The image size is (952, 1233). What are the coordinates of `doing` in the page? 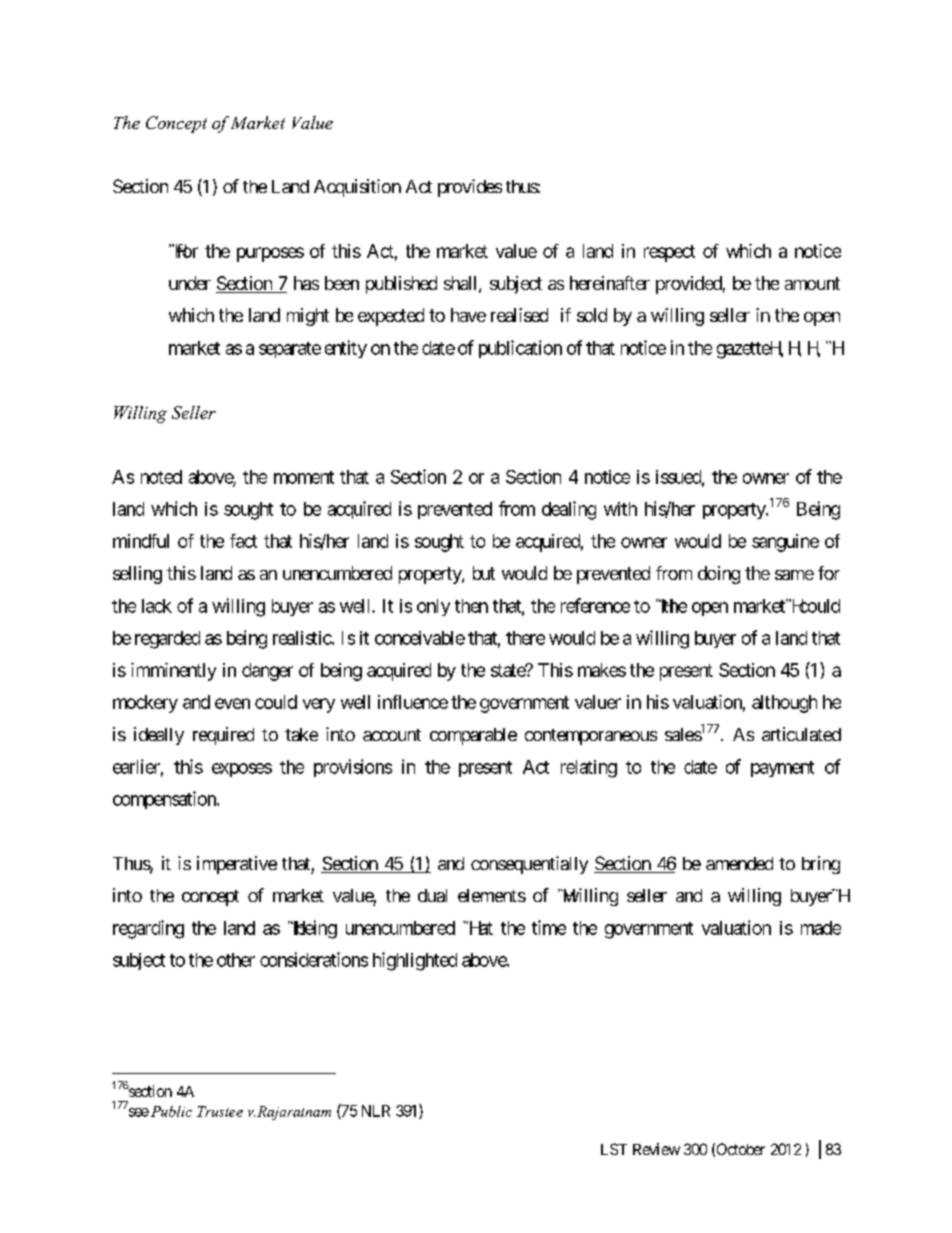 It's located at (719, 575).
